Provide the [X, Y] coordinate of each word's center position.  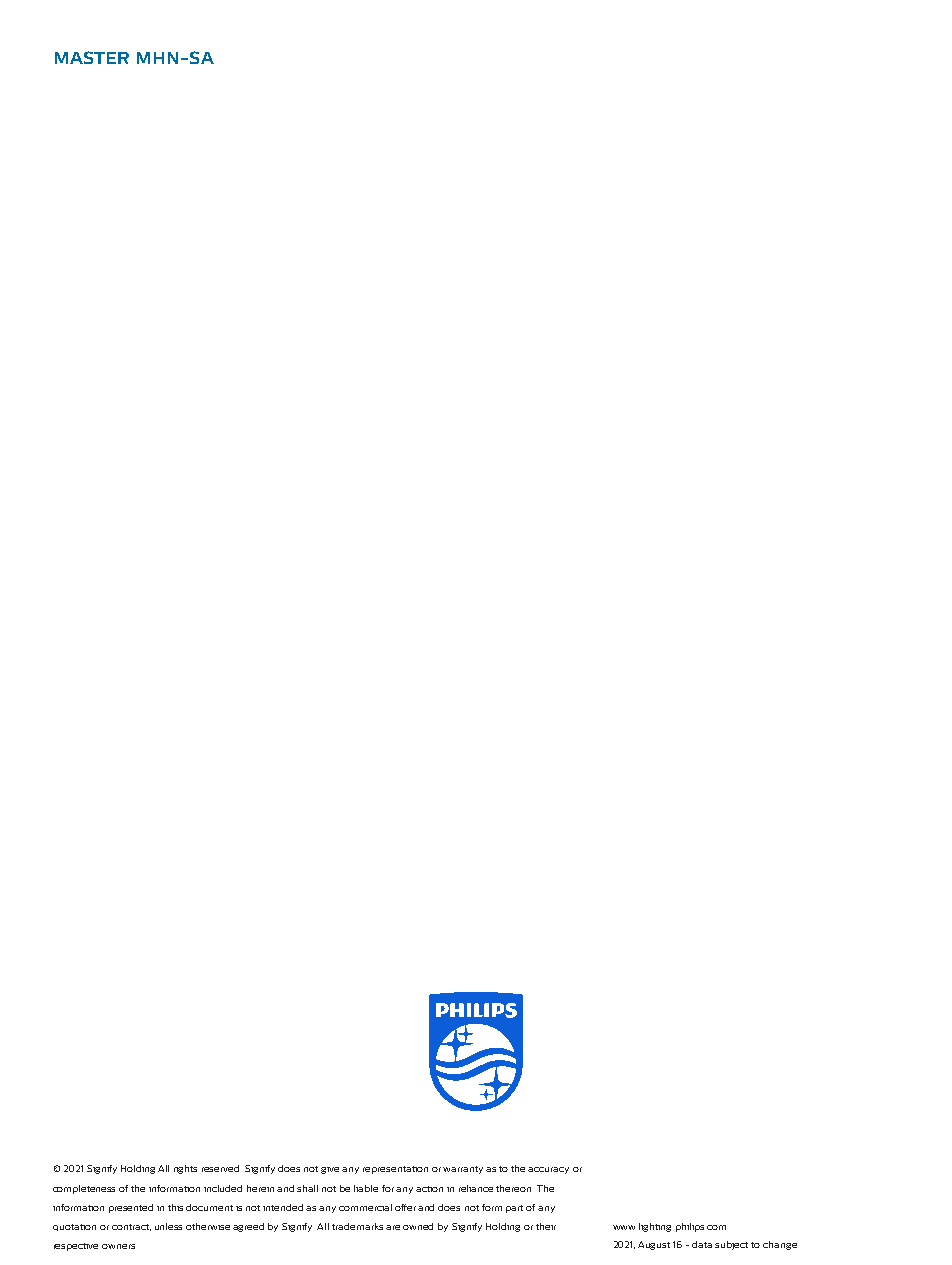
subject [731, 1245]
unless [168, 1226]
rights [185, 1169]
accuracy [548, 1170]
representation [395, 1170]
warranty [465, 1170]
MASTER [92, 57]
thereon [513, 1188]
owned [418, 1226]
